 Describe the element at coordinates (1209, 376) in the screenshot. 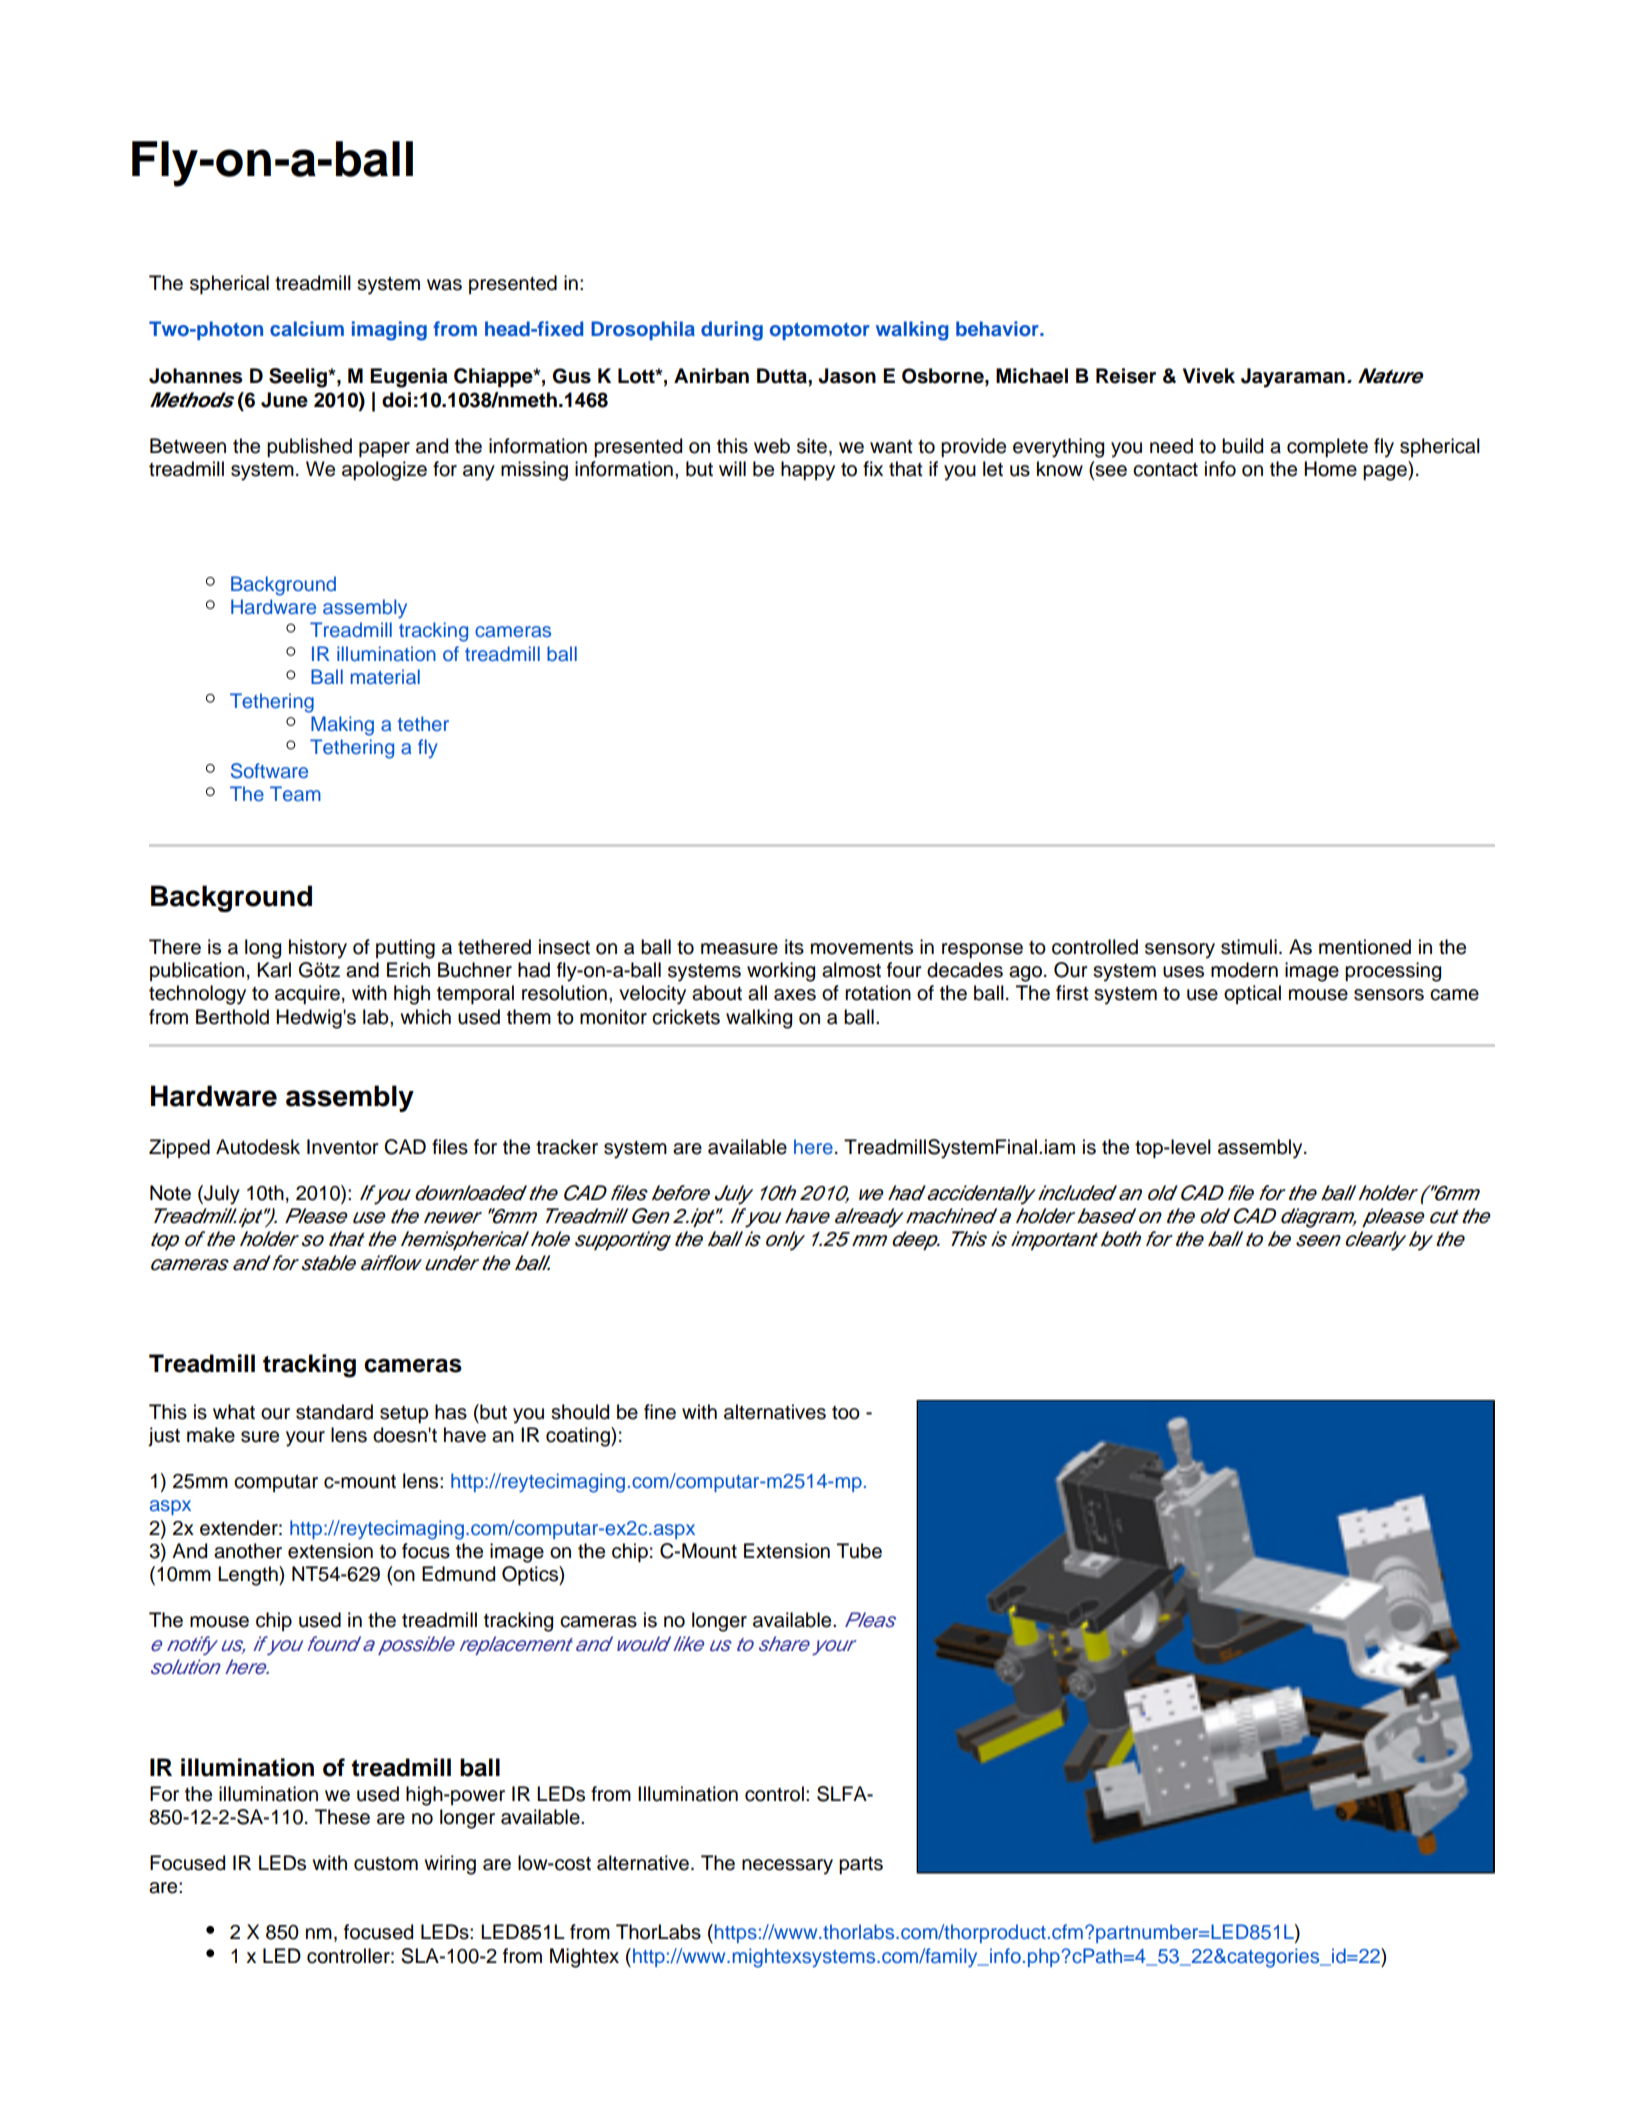

I see `Vivek` at that location.
